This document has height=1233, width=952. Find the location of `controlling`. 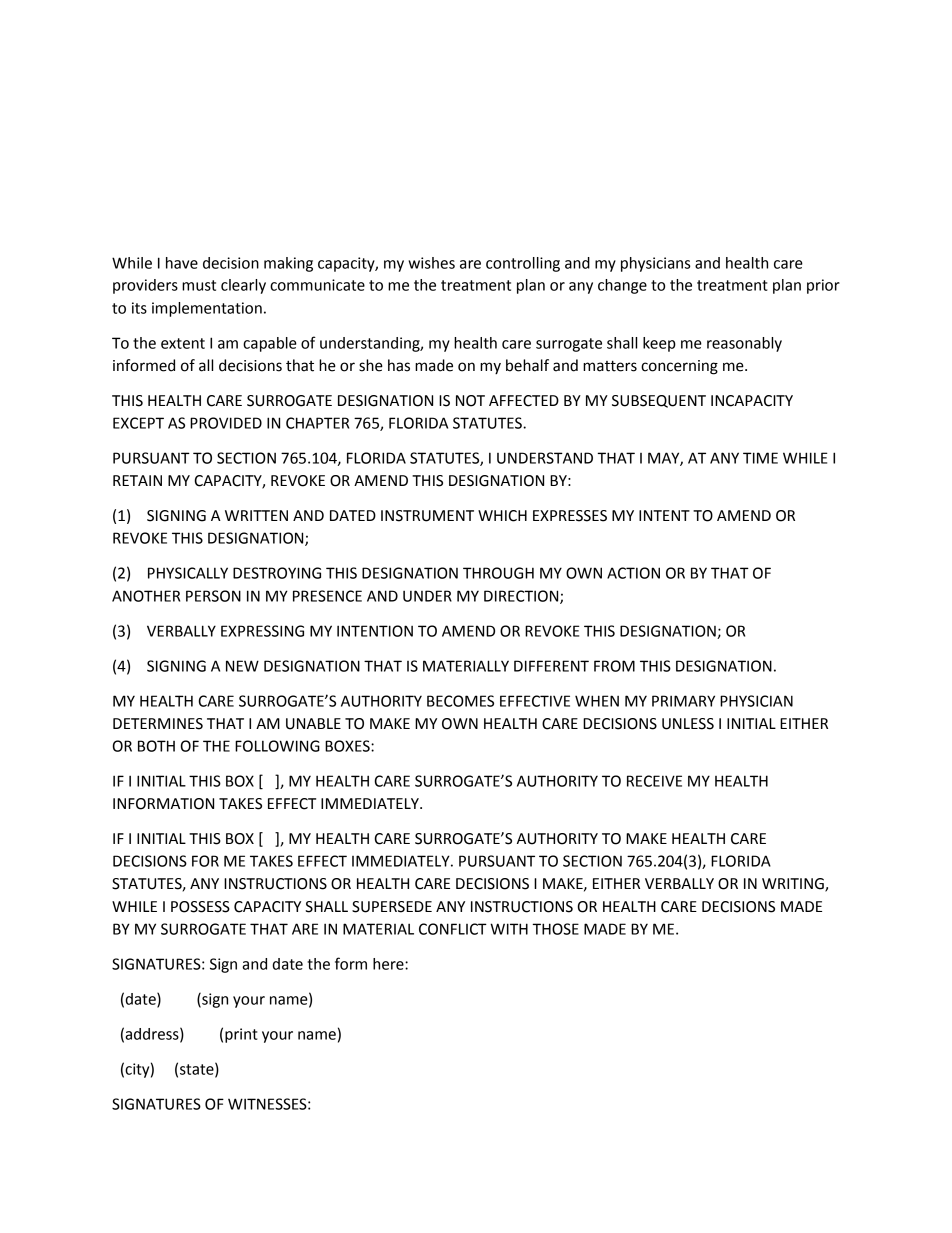

controlling is located at coordinates (523, 264).
